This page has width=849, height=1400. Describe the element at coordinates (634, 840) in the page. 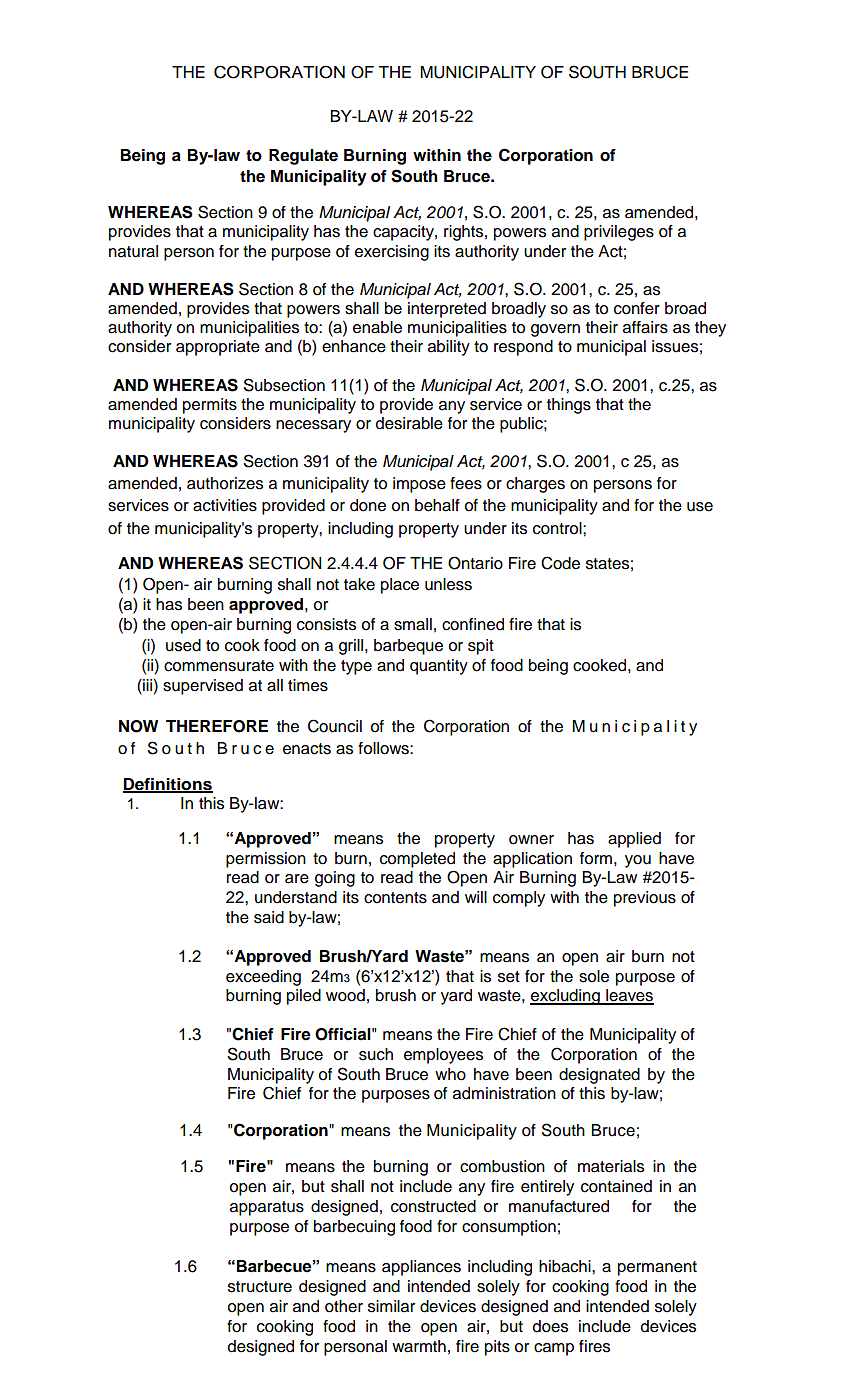

I see `applied` at that location.
